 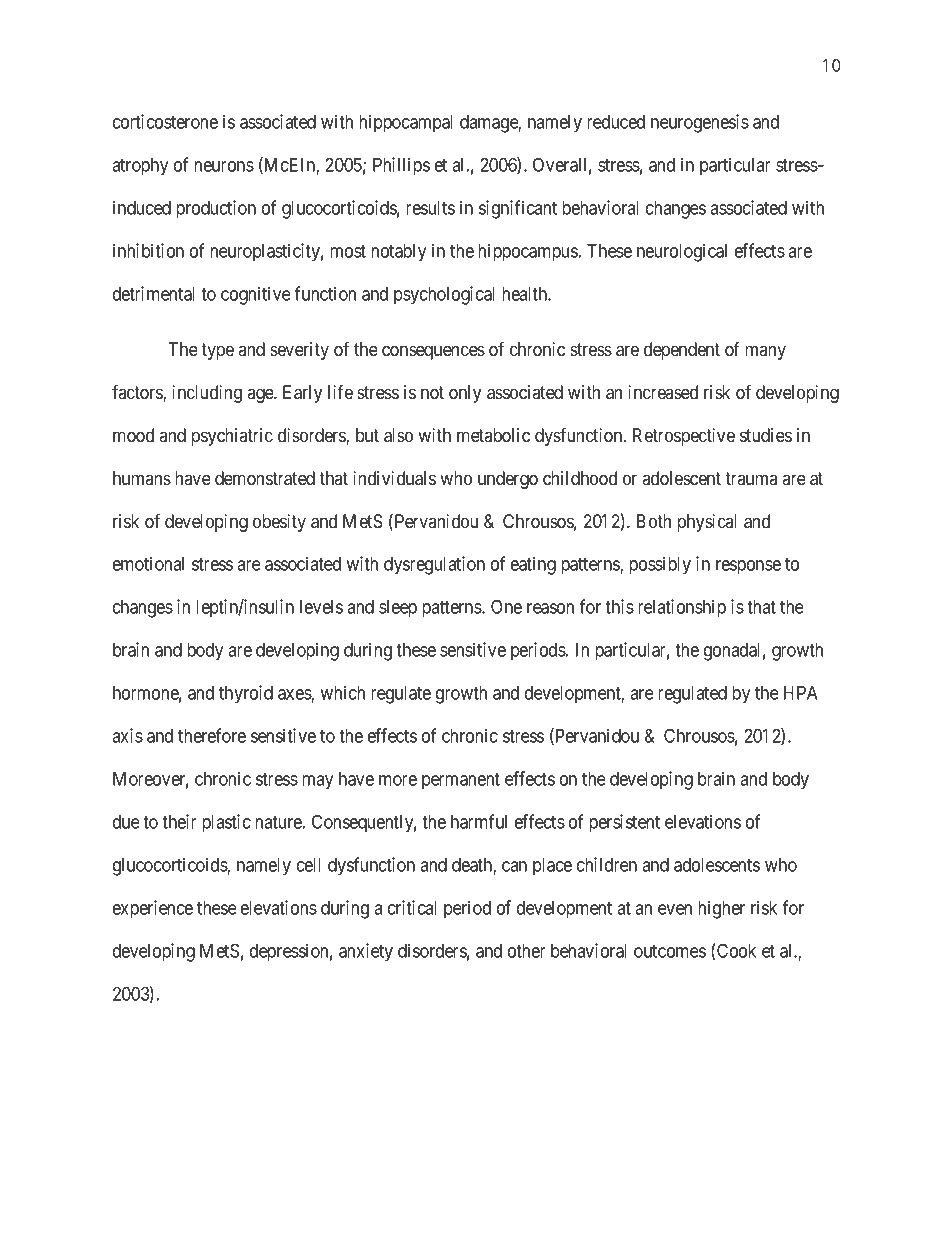 I want to click on neurons, so click(x=224, y=166).
